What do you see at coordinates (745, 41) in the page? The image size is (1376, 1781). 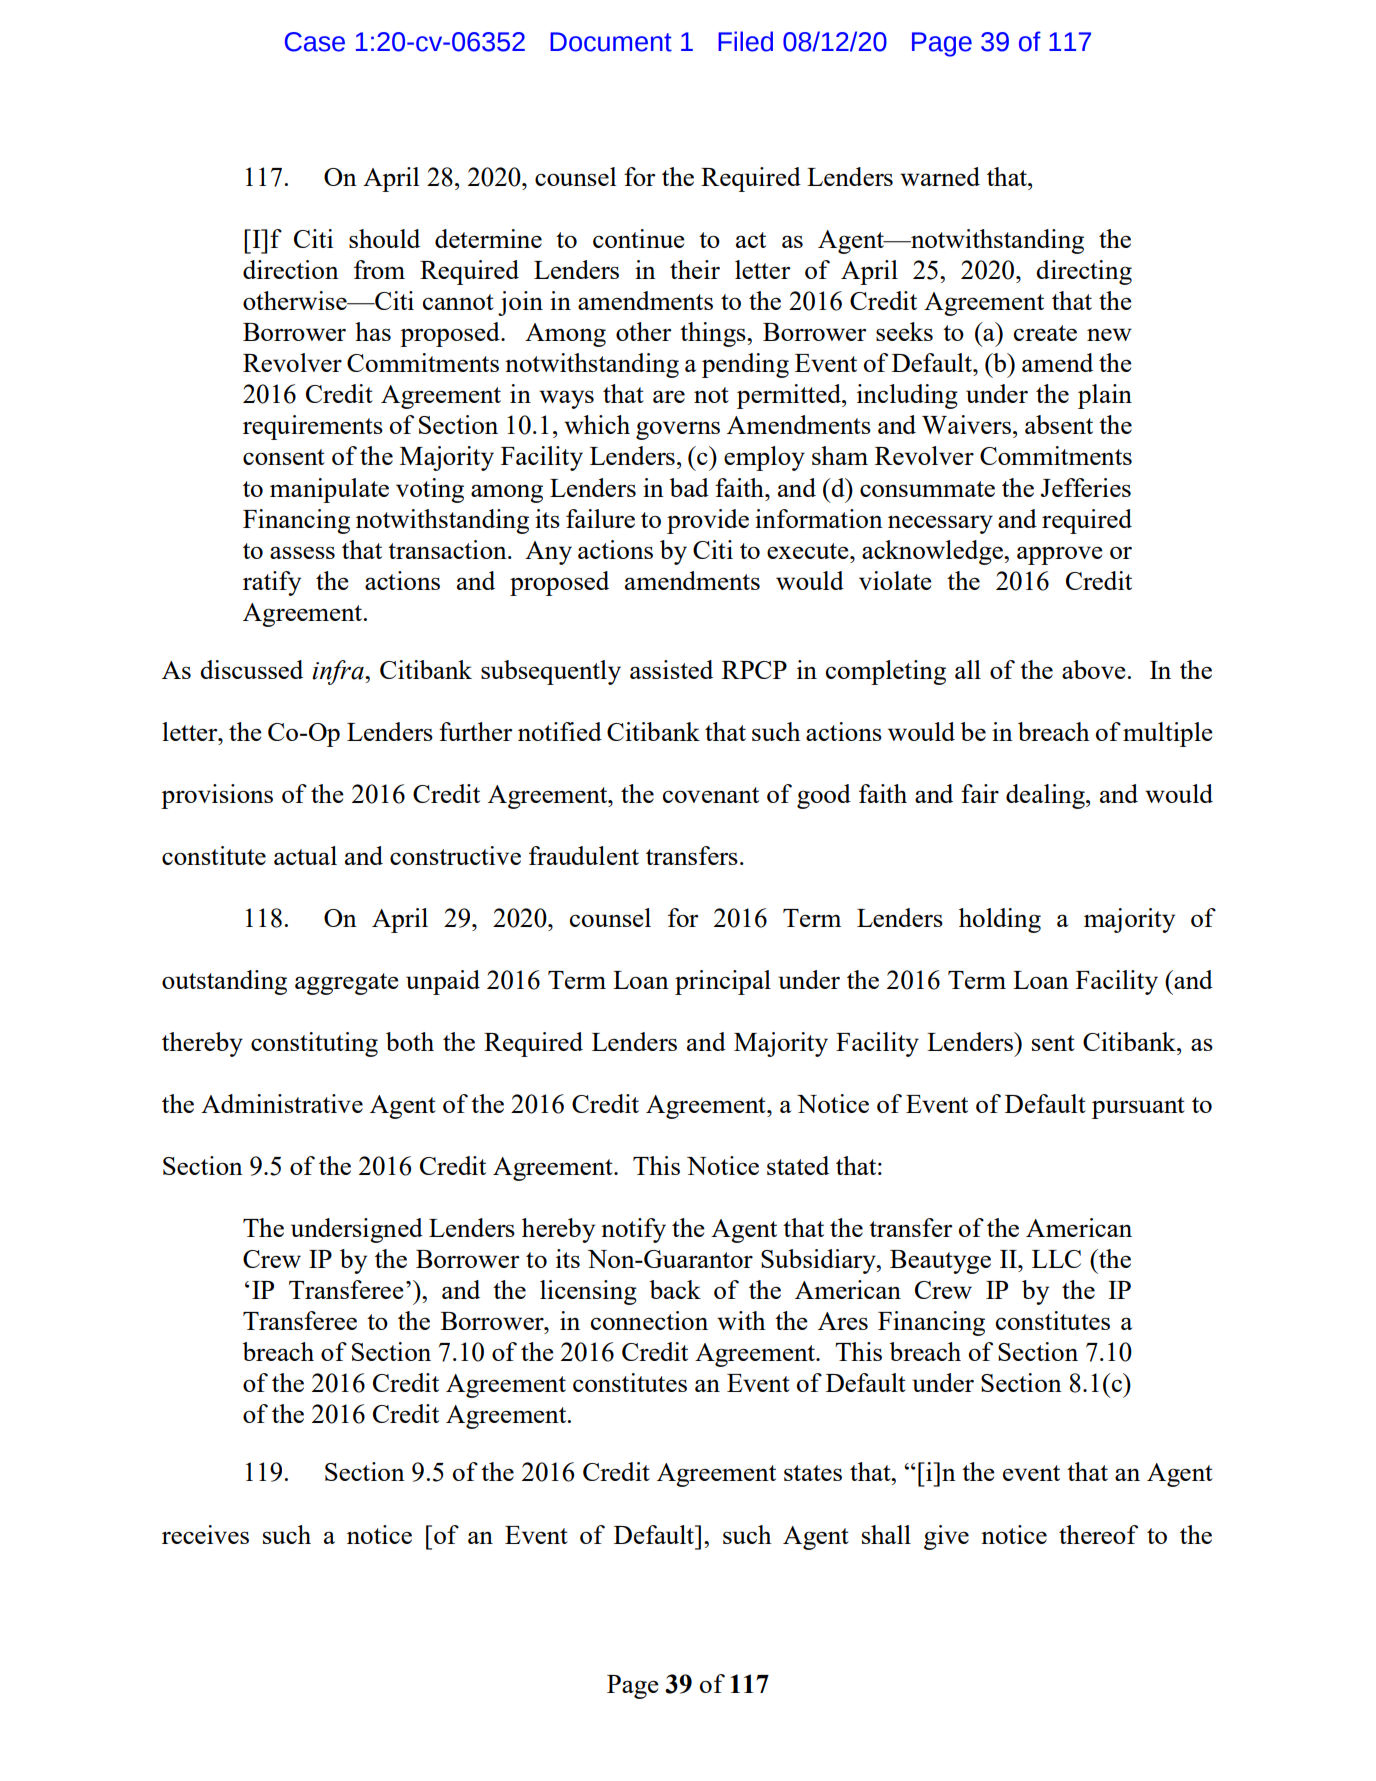 I see `Filed` at bounding box center [745, 41].
